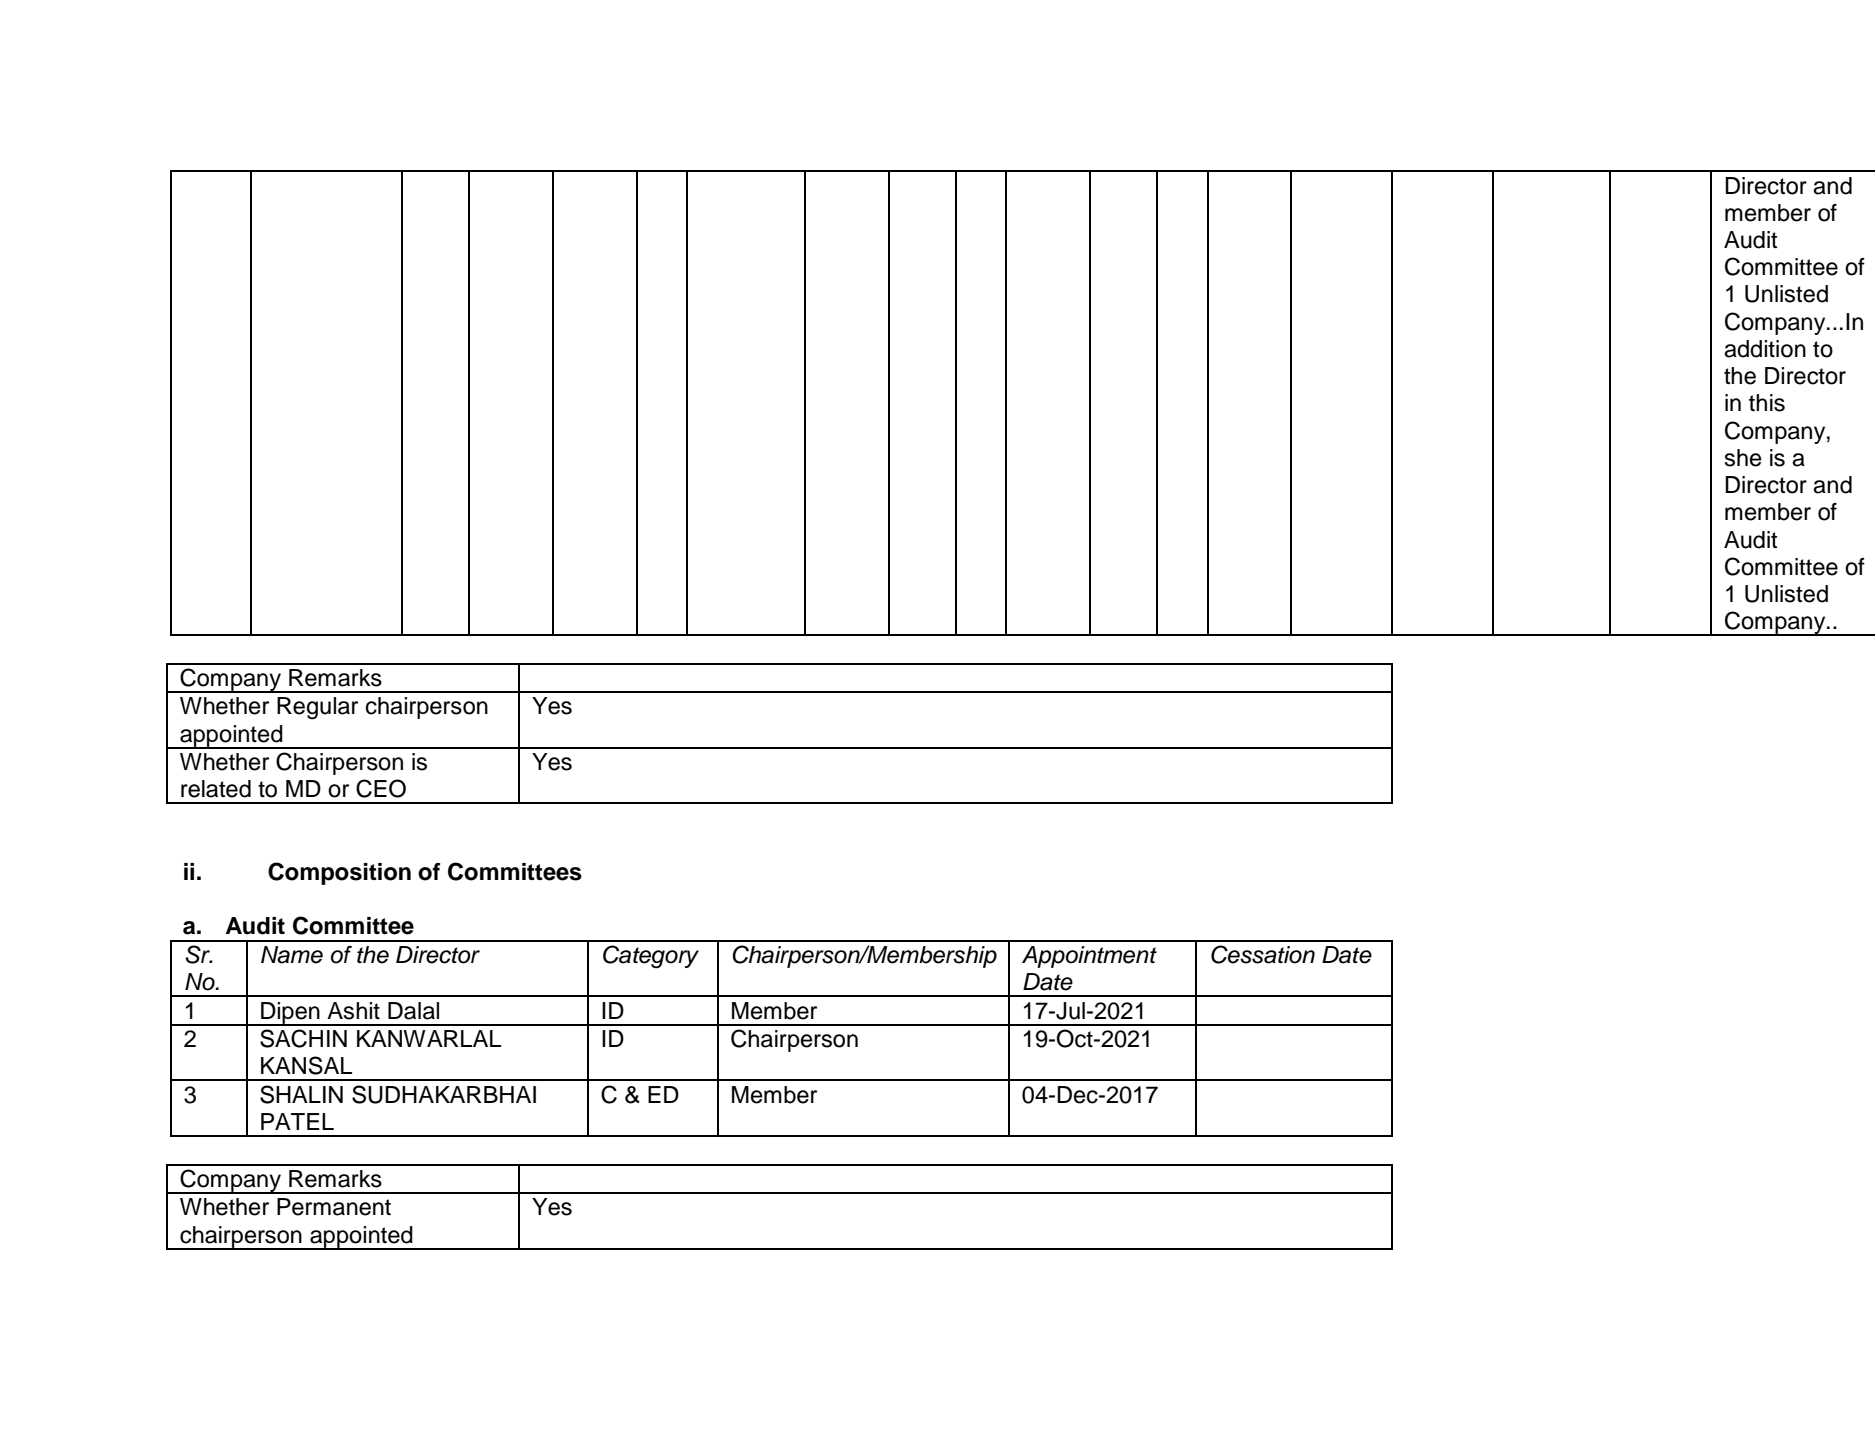  What do you see at coordinates (334, 1207) in the page?
I see `Permanent` at bounding box center [334, 1207].
